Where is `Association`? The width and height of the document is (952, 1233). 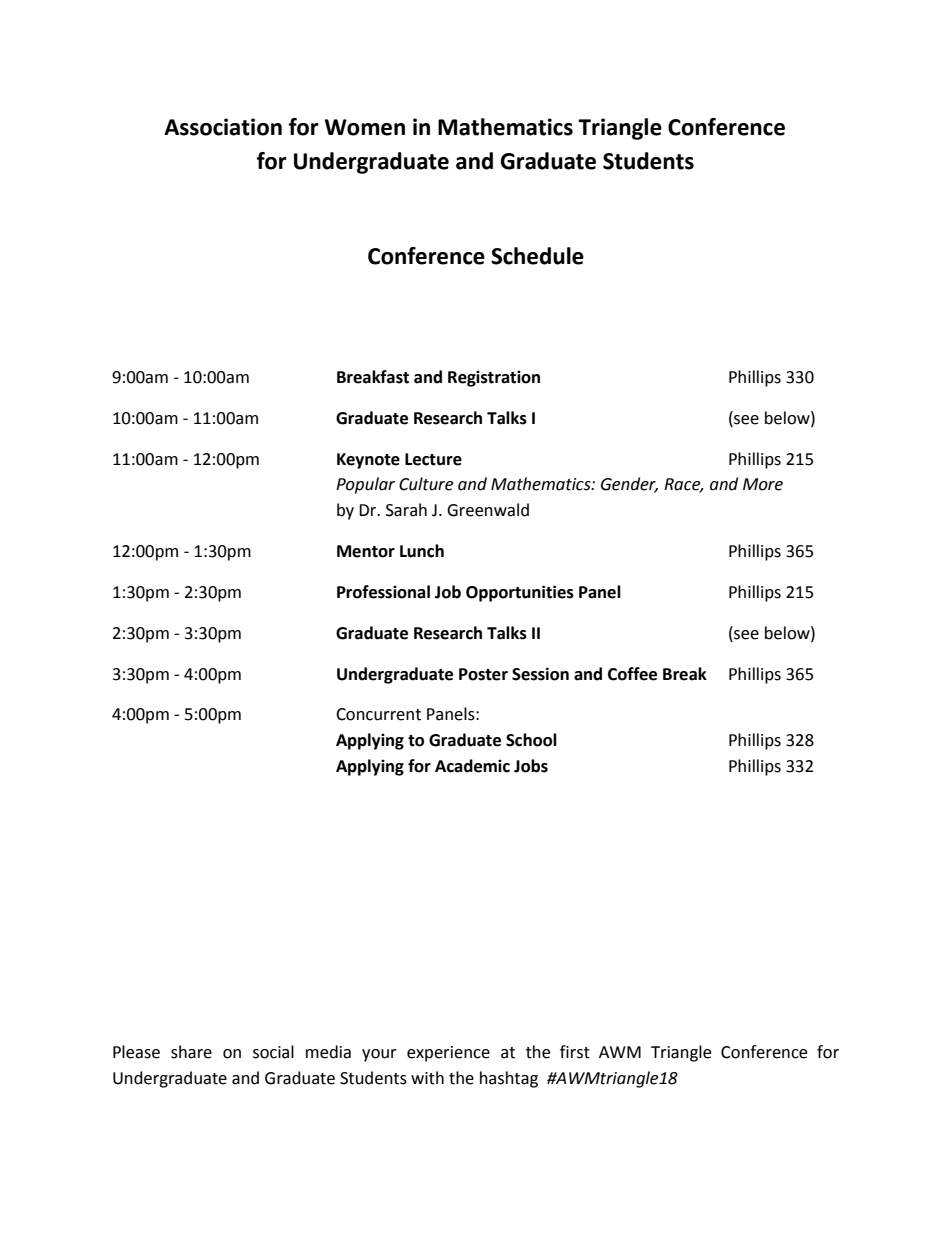 Association is located at coordinates (223, 127).
